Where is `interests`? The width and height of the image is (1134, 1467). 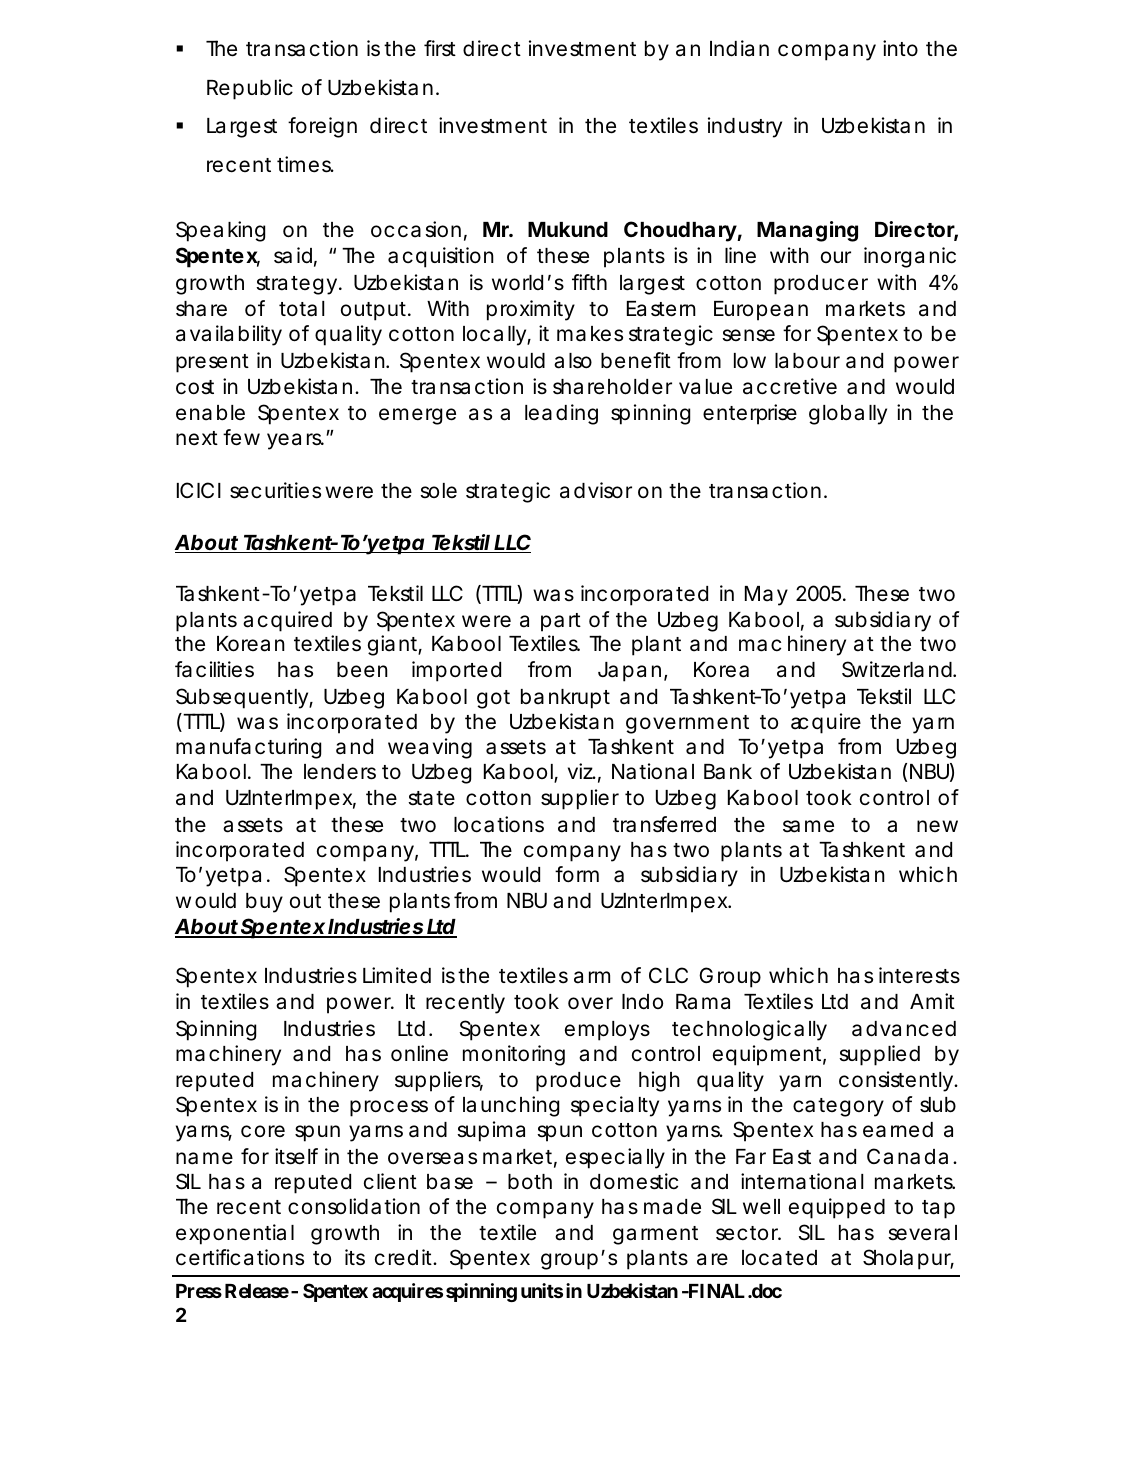
interests is located at coordinates (919, 975).
